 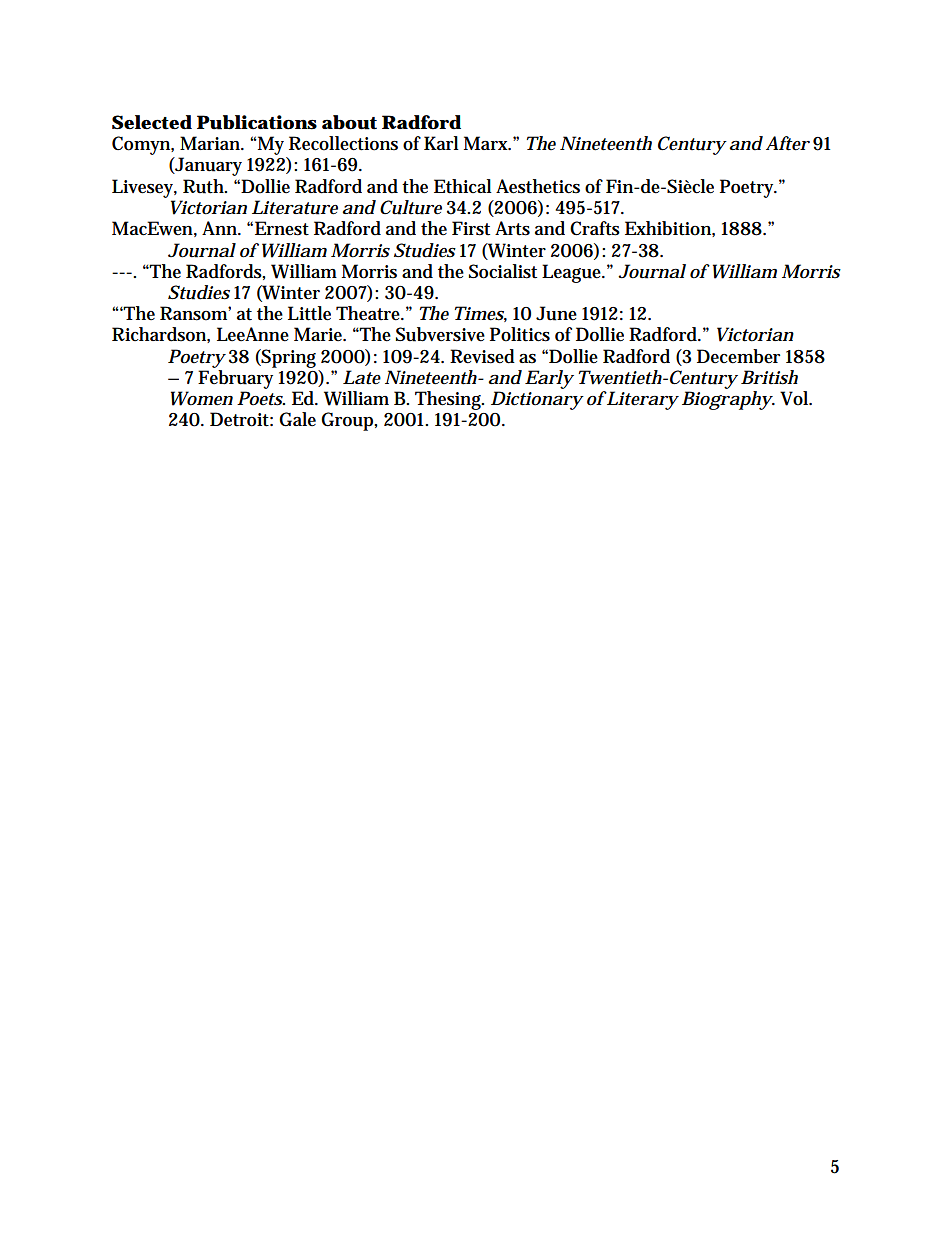 What do you see at coordinates (205, 186) in the document?
I see `Ruth` at bounding box center [205, 186].
